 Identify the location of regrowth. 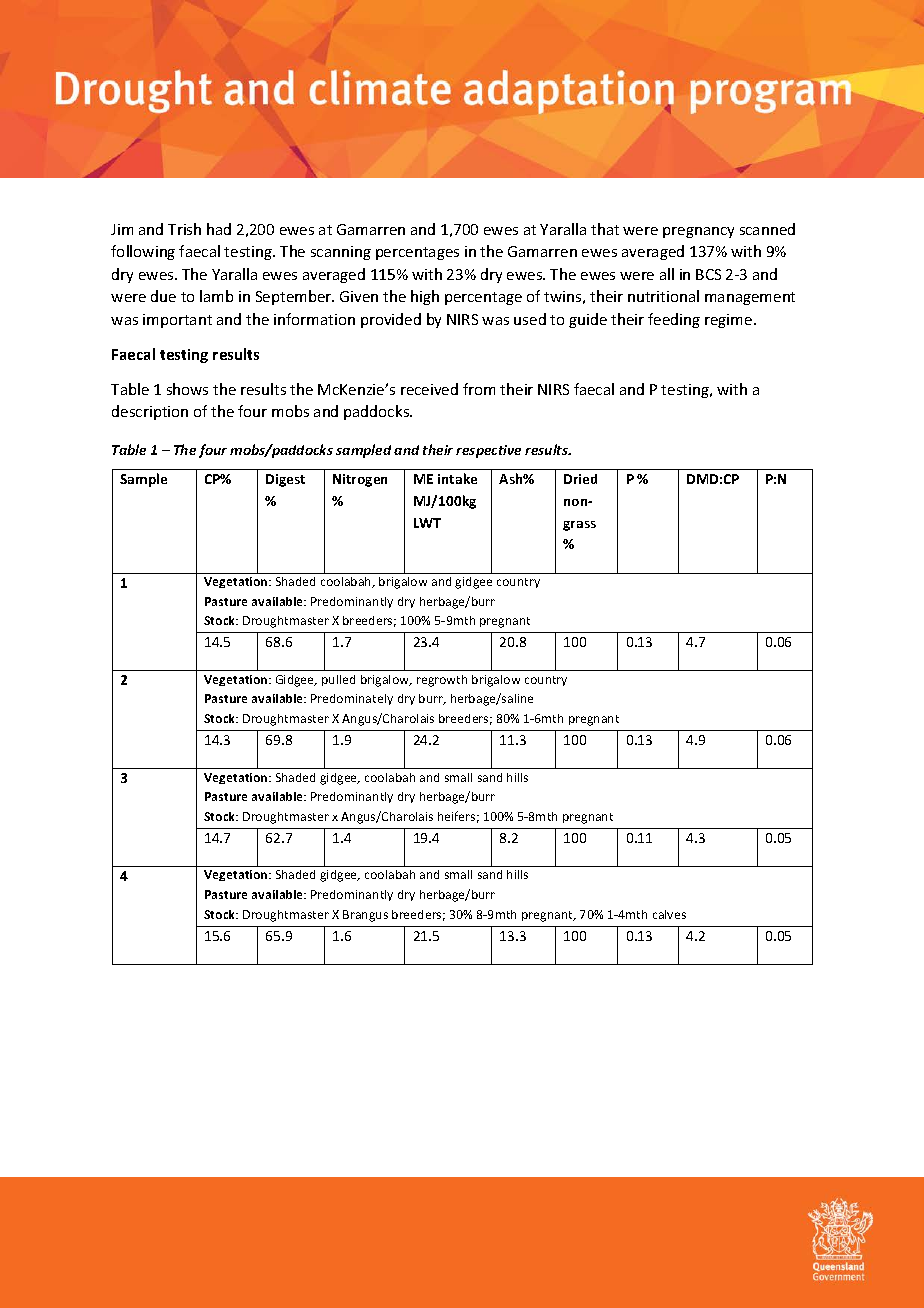
(442, 681).
